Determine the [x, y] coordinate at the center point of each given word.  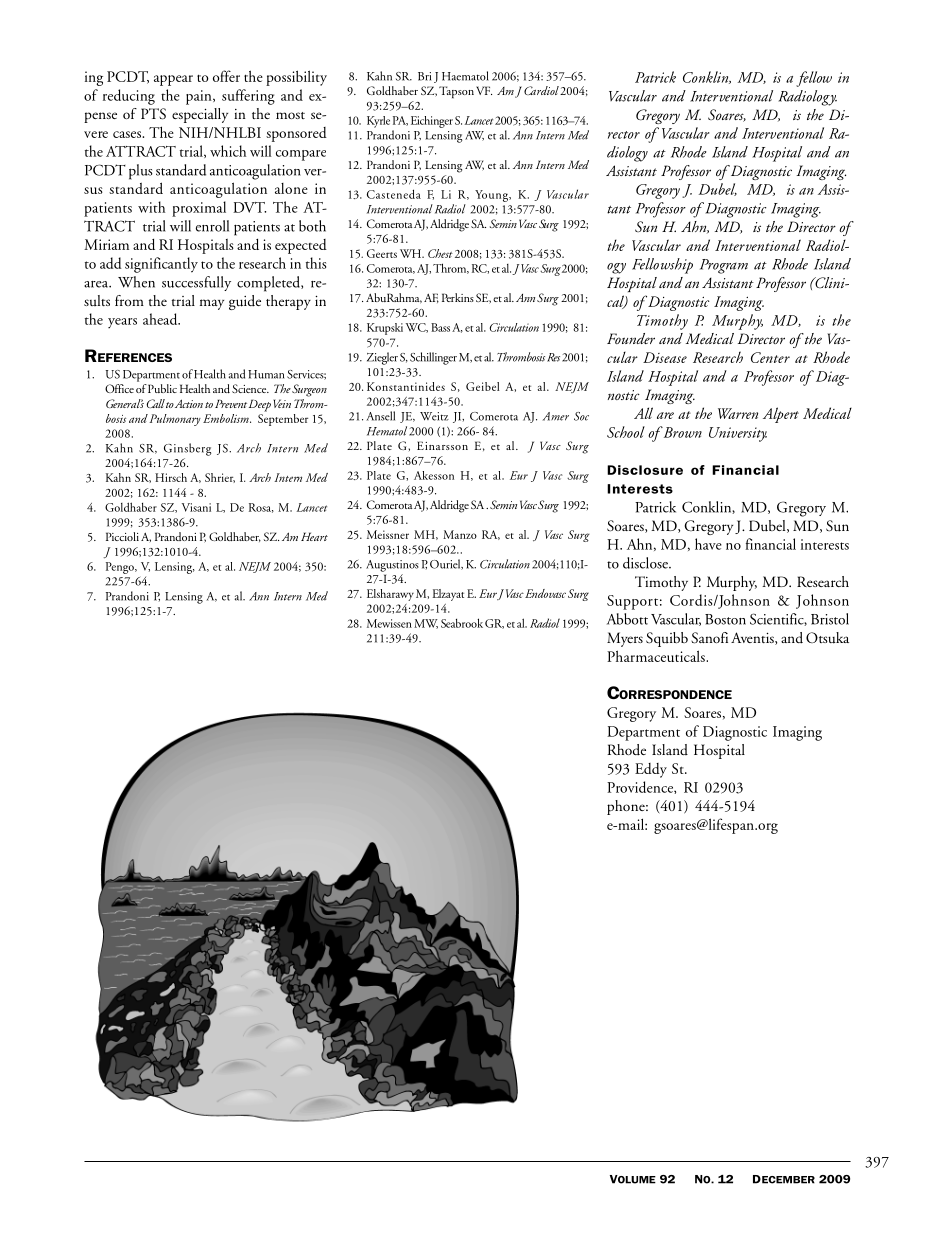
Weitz [434, 416]
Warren [738, 413]
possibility [296, 78]
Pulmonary [175, 420]
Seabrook [462, 623]
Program [724, 266]
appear [173, 80]
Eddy [651, 770]
